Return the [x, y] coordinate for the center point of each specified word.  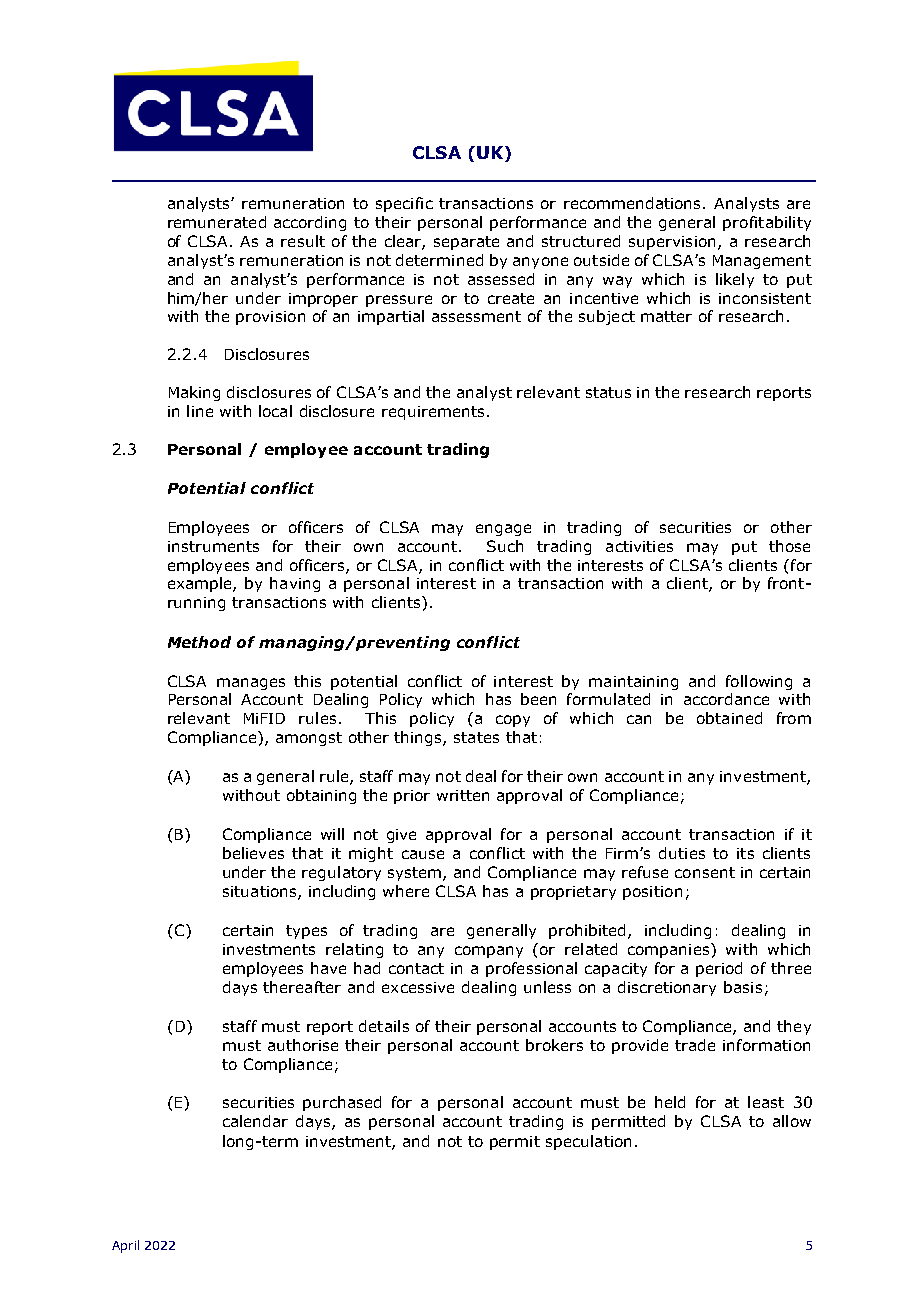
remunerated [217, 222]
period [719, 969]
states [476, 737]
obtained [729, 718]
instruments [213, 546]
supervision [672, 243]
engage [503, 530]
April [125, 1246]
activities [639, 546]
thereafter [302, 987]
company [489, 952]
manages [251, 684]
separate [466, 243]
